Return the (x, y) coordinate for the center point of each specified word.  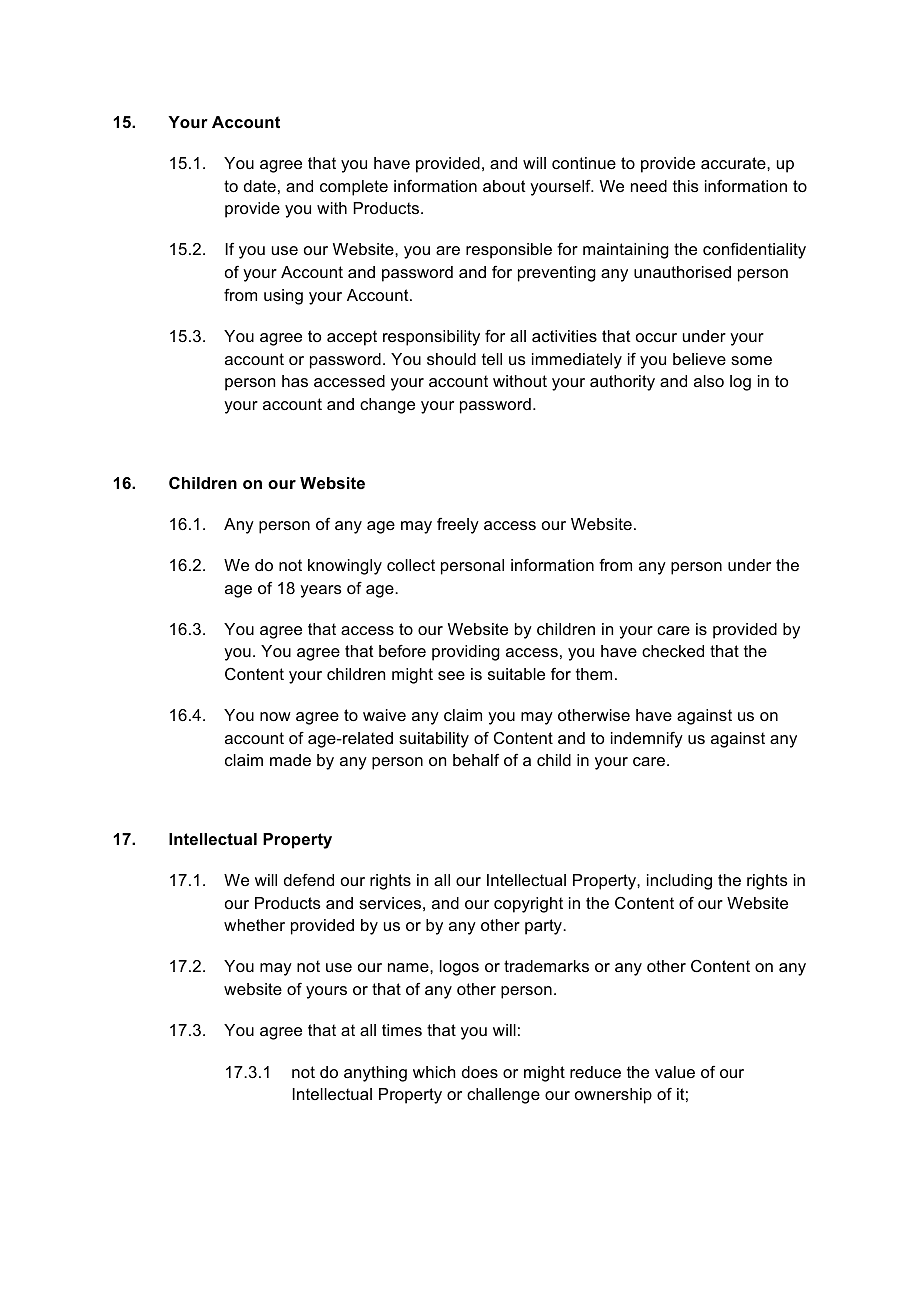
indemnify (647, 740)
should (451, 359)
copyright (528, 905)
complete (354, 188)
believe (699, 359)
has (295, 381)
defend (309, 880)
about (504, 186)
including (679, 882)
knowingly (345, 567)
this (686, 186)
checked (673, 651)
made (290, 760)
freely (458, 526)
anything (375, 1074)
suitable (516, 674)
